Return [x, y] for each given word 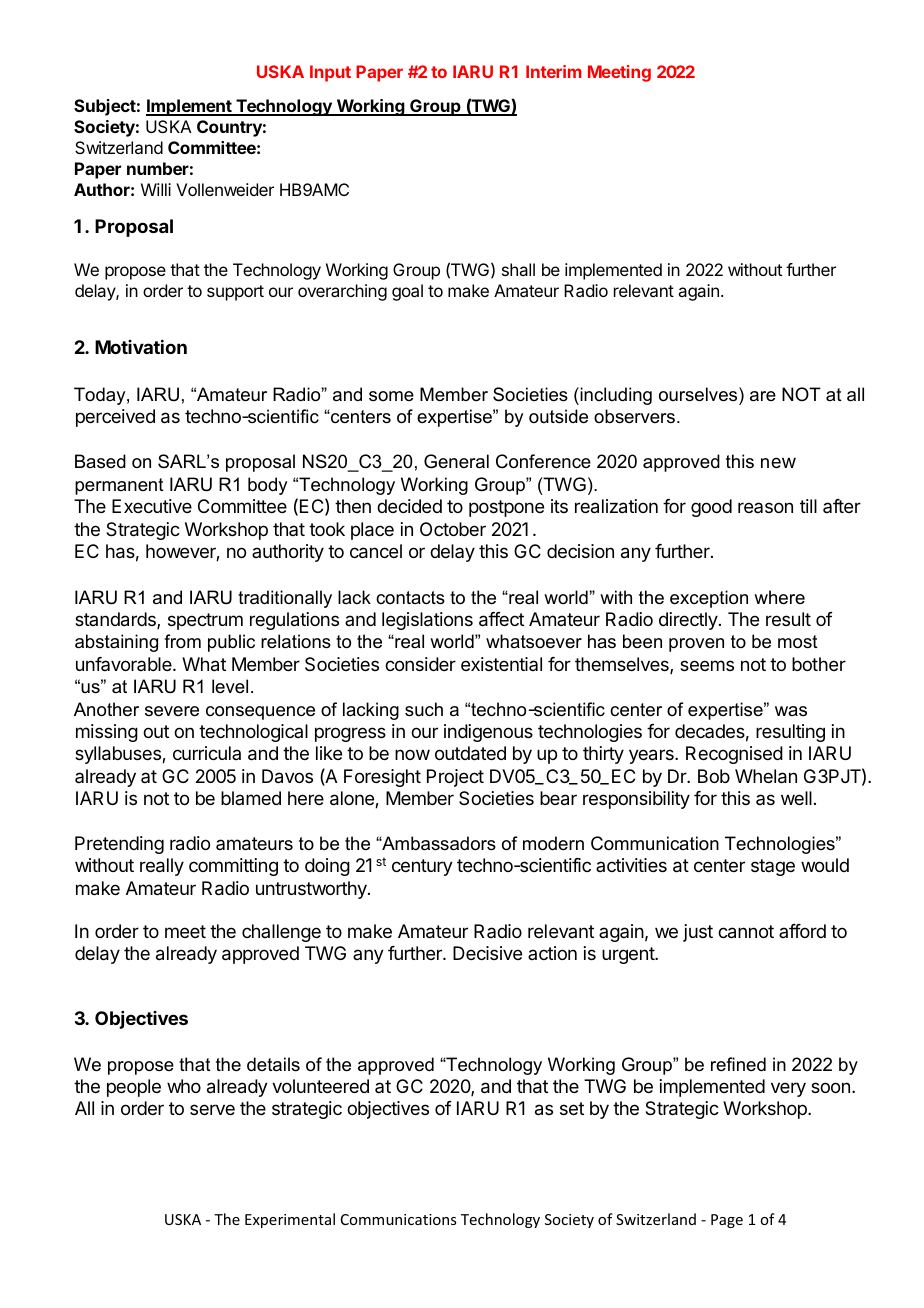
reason [765, 507]
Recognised [734, 755]
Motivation [141, 347]
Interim [554, 71]
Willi [156, 189]
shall [518, 269]
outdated [470, 753]
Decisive [487, 953]
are [763, 396]
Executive [152, 506]
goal [407, 292]
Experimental [290, 1220]
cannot [746, 932]
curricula [207, 753]
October [453, 529]
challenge [281, 933]
